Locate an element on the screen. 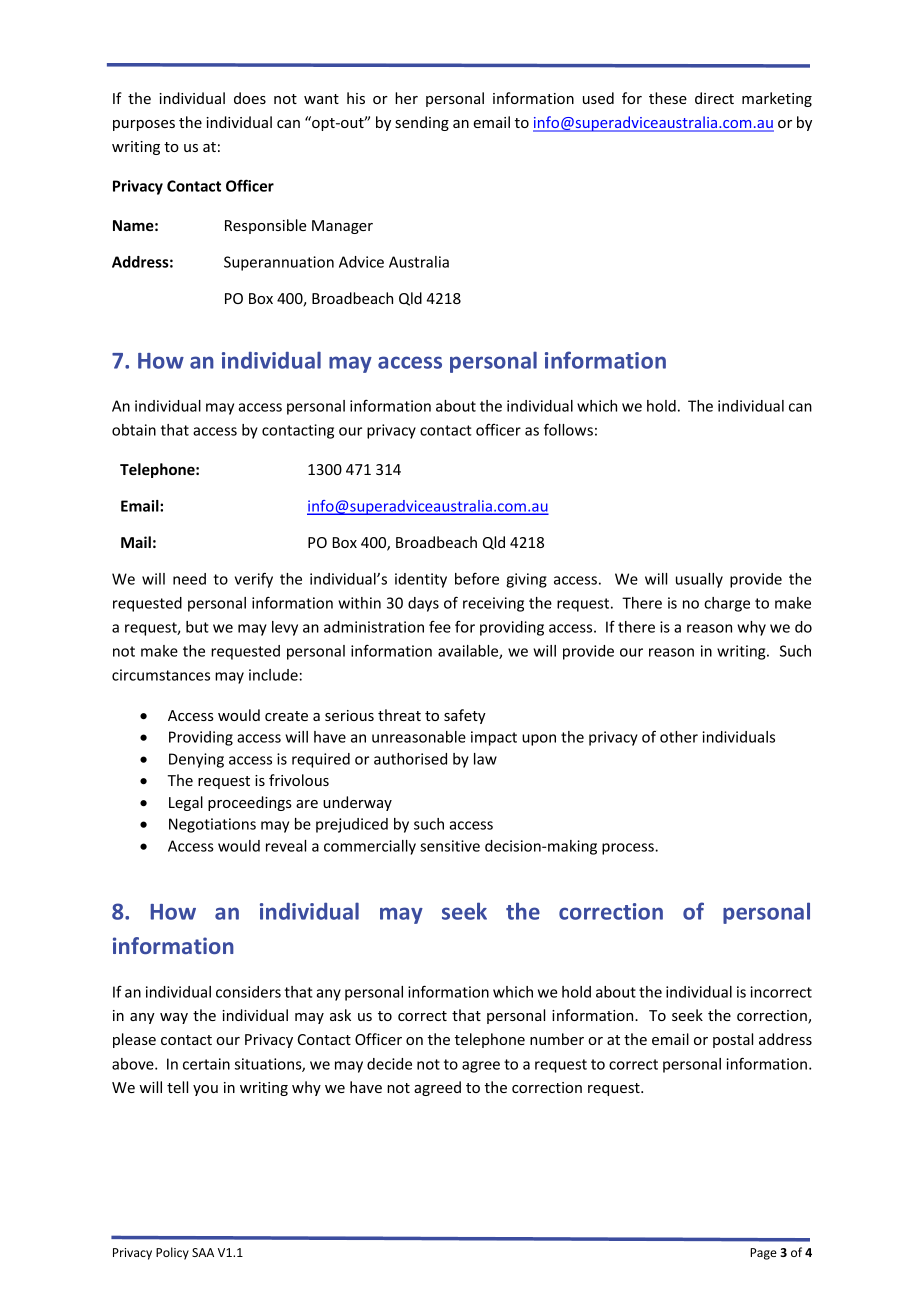 The height and width of the screenshot is (1308, 924). SAA is located at coordinates (203, 1252).
